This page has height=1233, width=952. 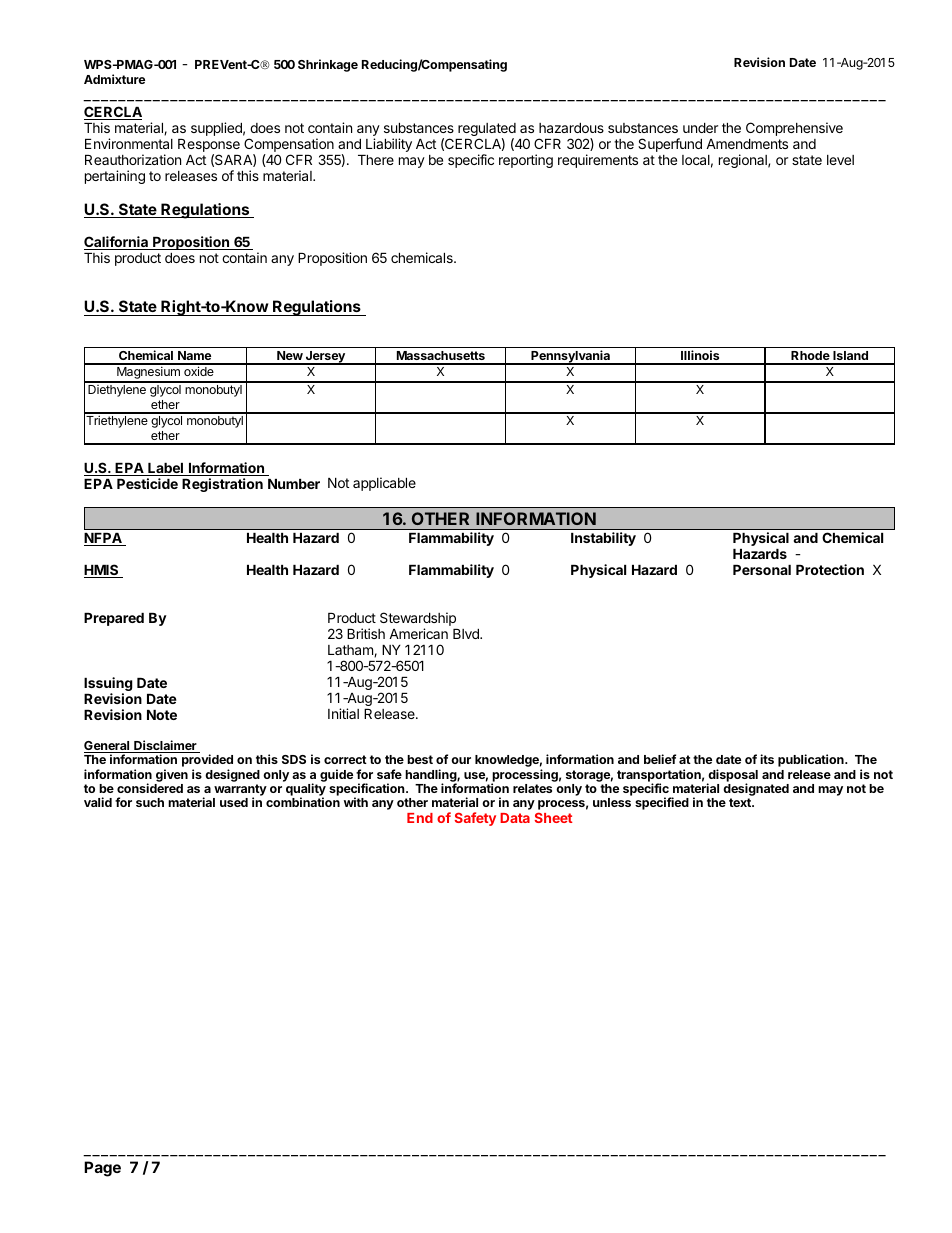 I want to click on Response, so click(x=209, y=147).
